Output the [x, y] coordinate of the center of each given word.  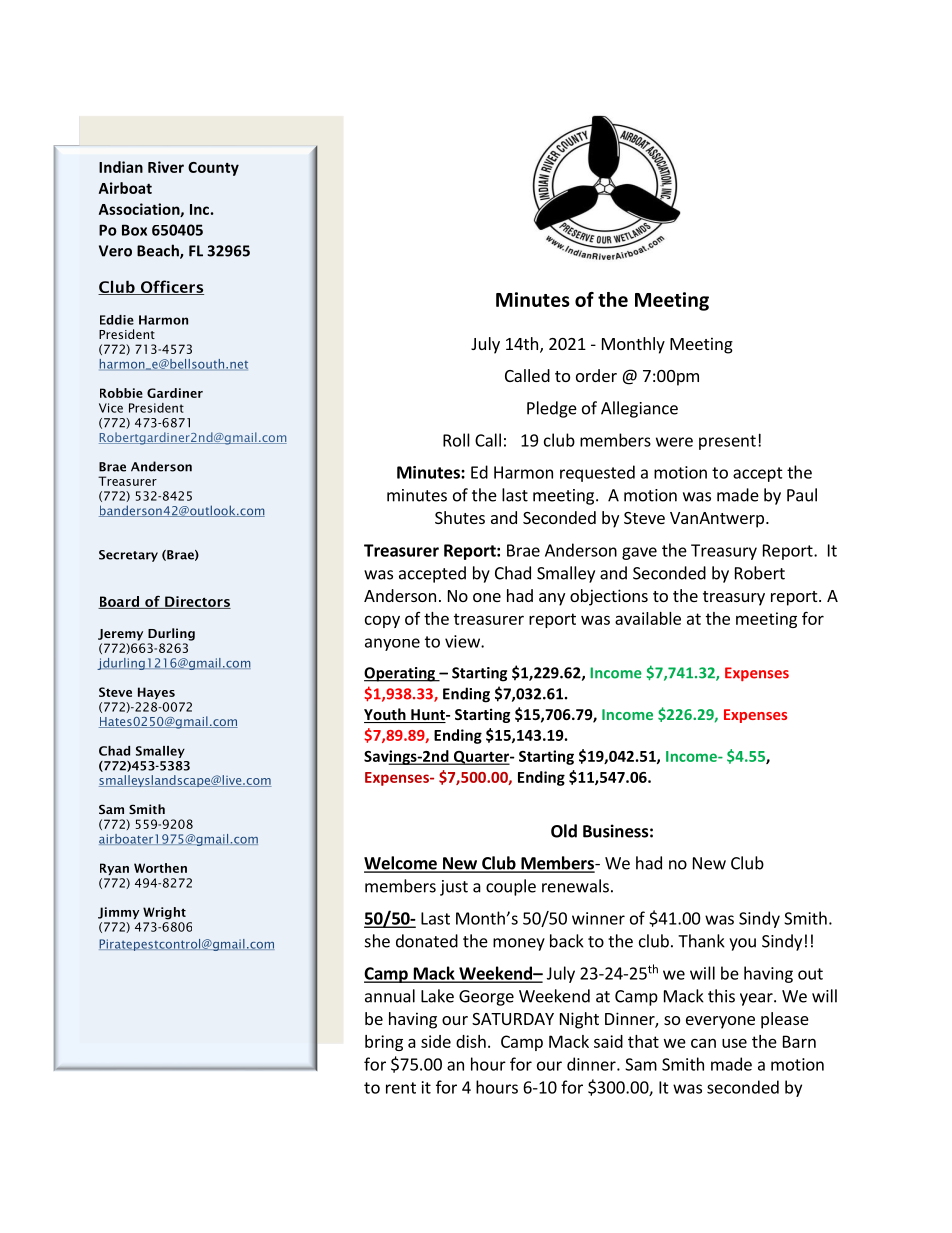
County [213, 169]
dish [471, 1041]
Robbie [121, 393]
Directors [197, 602]
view [463, 641]
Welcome [401, 864]
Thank [701, 941]
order [596, 375]
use [734, 1043]
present [727, 442]
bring [384, 1043]
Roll [456, 440]
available [648, 618]
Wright [164, 913]
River [166, 167]
